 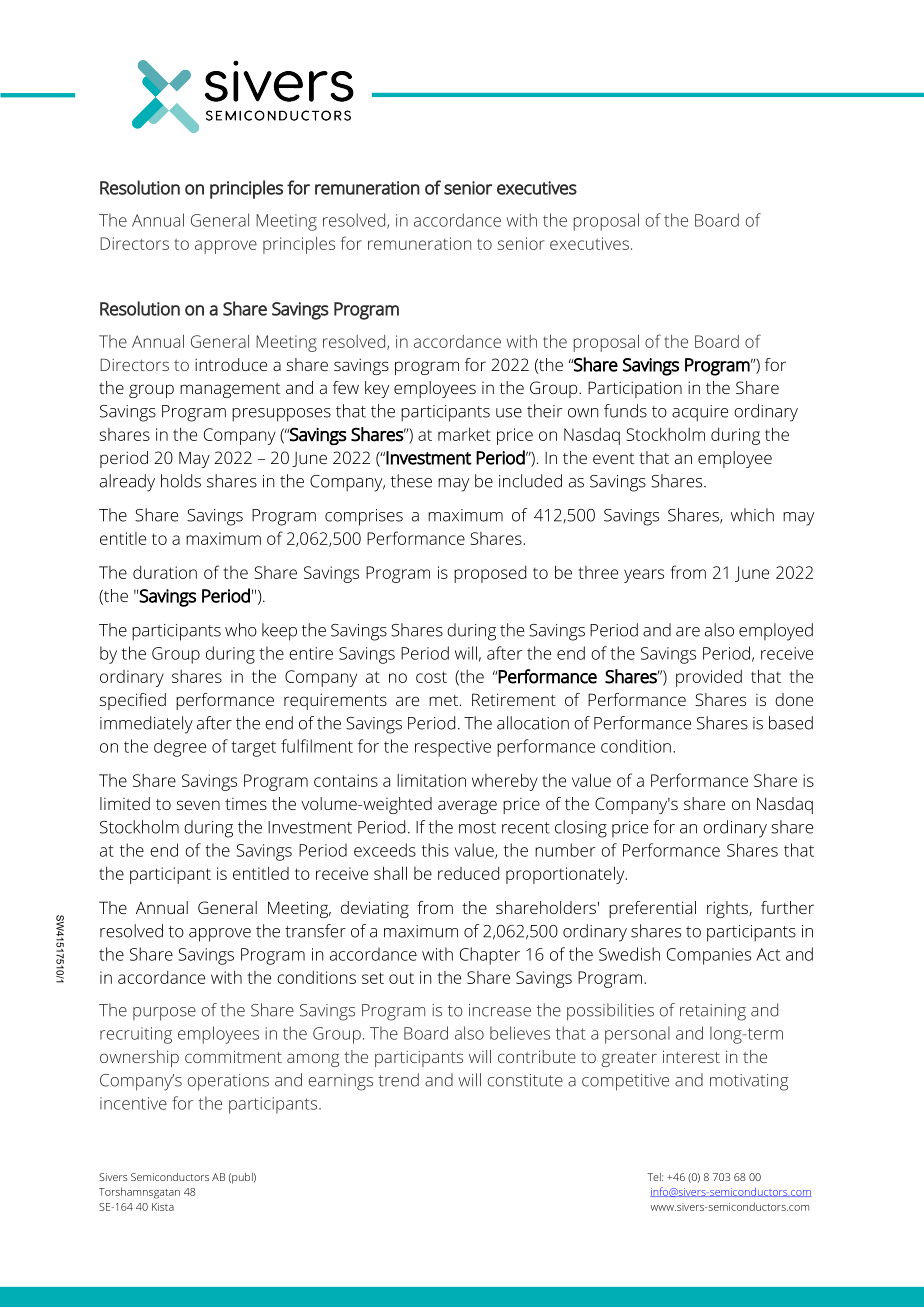 What do you see at coordinates (749, 1082) in the screenshot?
I see `motivating` at bounding box center [749, 1082].
